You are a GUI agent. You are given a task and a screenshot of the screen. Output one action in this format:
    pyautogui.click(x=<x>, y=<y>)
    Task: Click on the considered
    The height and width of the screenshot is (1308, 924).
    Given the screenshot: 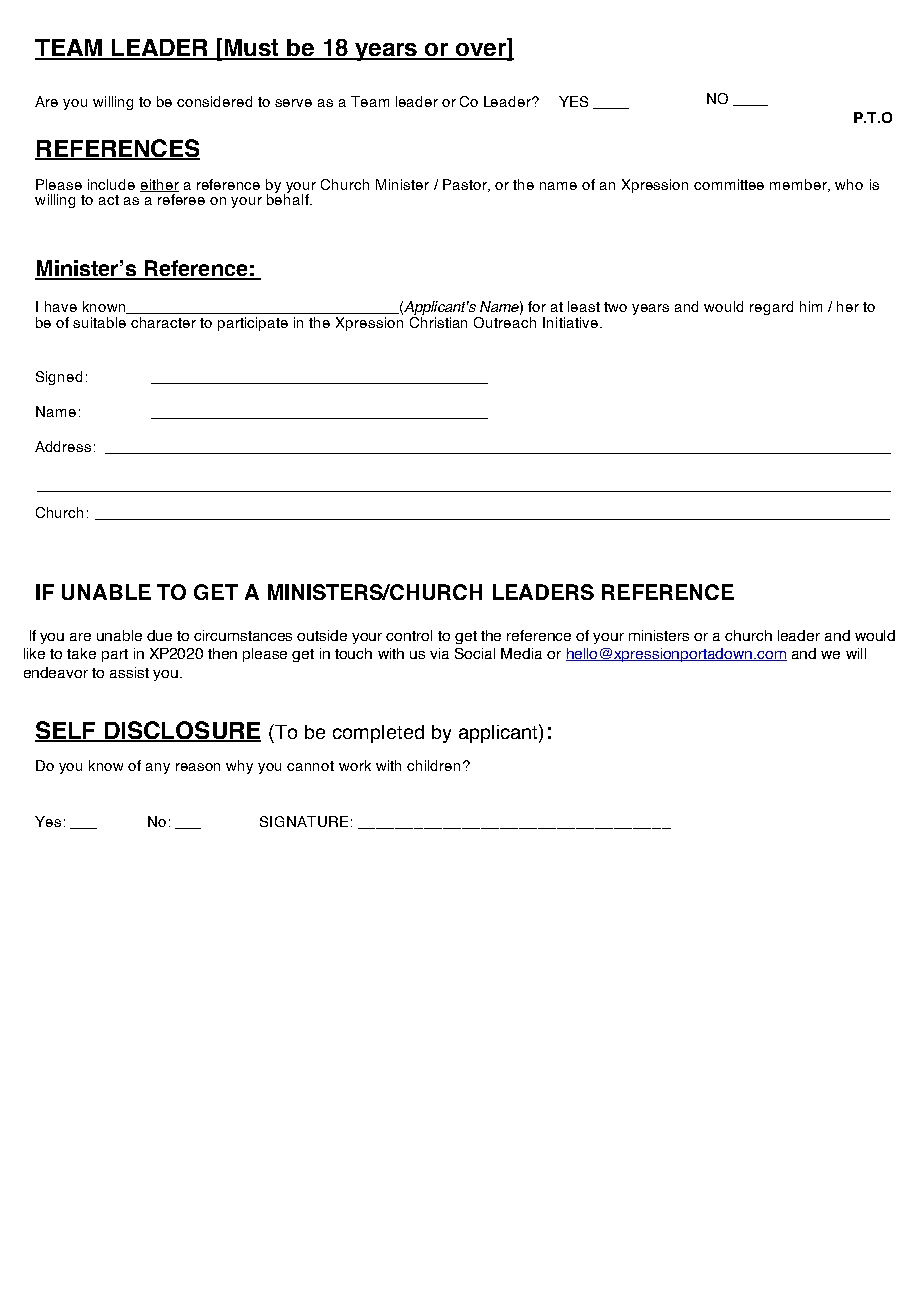 What is the action you would take?
    pyautogui.click(x=214, y=101)
